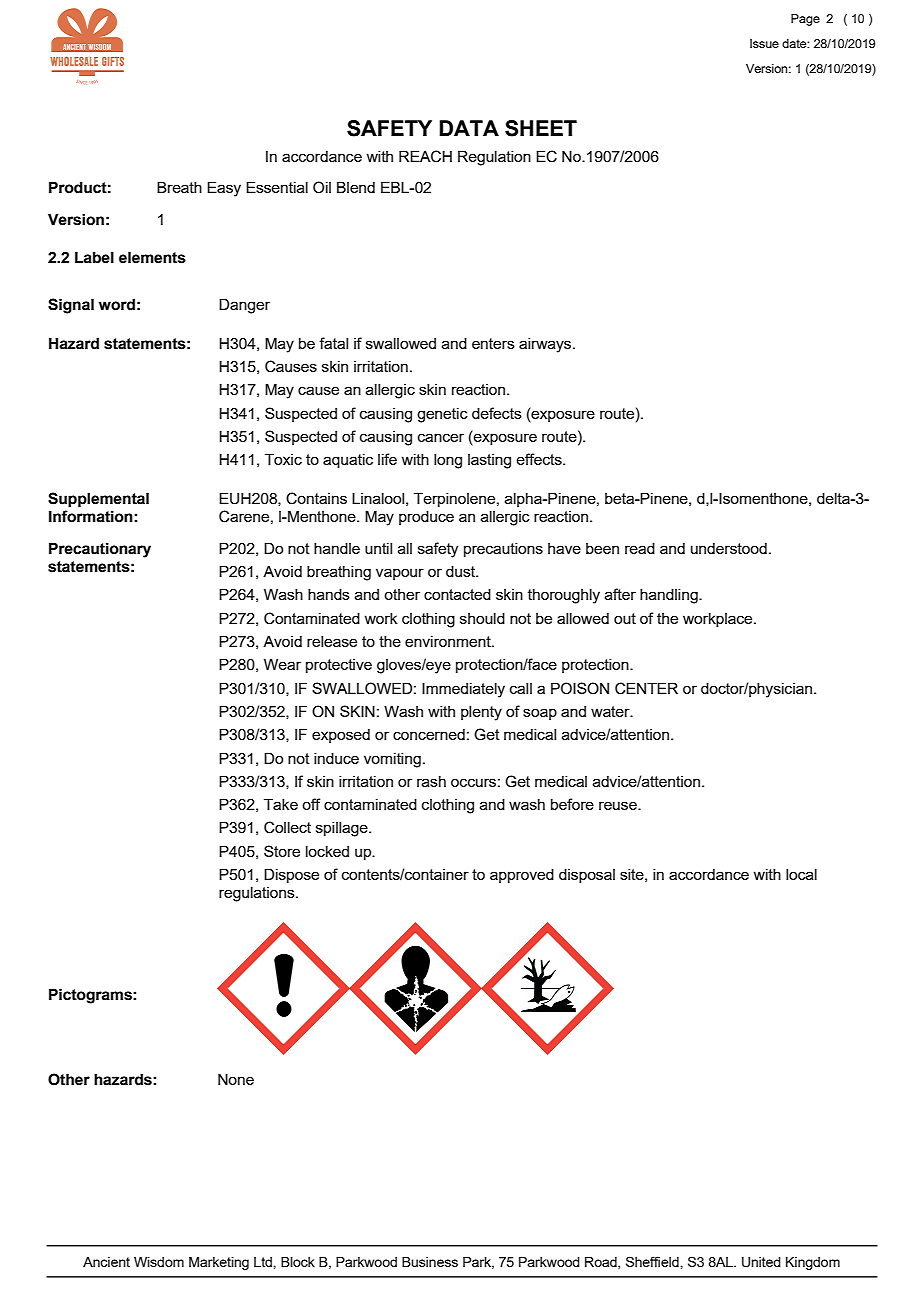 Image resolution: width=924 pixels, height=1308 pixels. Describe the element at coordinates (670, 596) in the screenshot. I see `handling` at that location.
